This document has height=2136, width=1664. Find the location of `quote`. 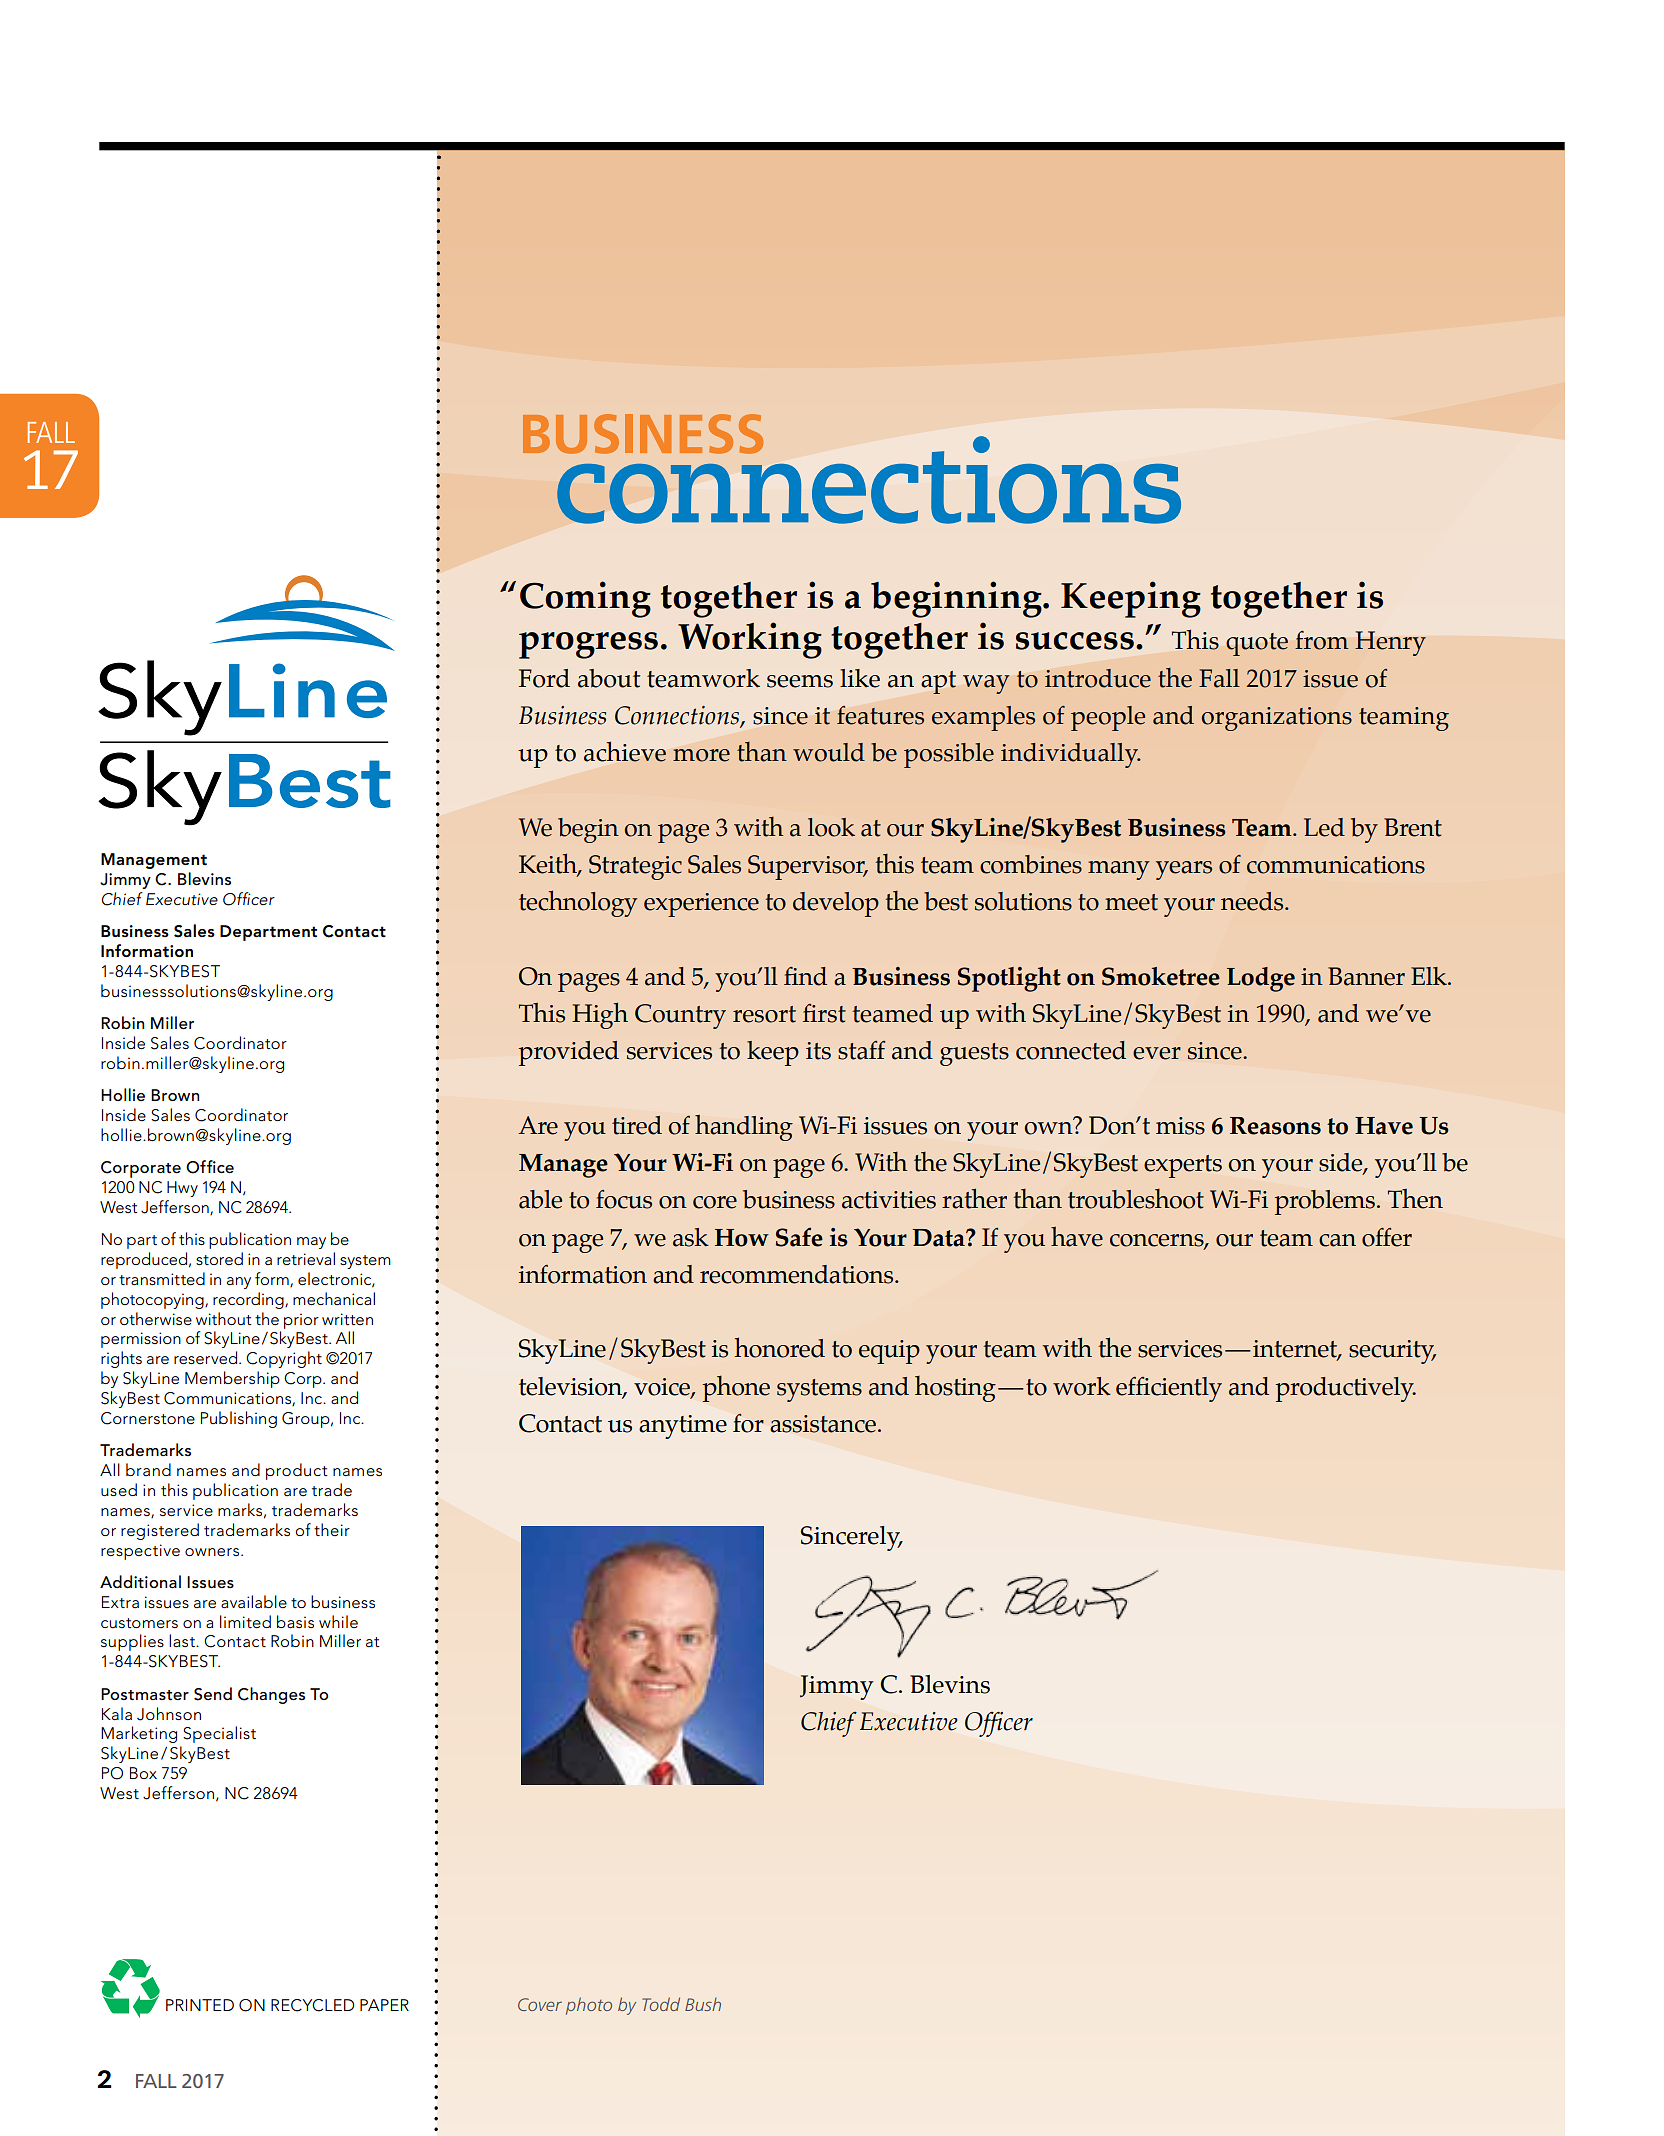

quote is located at coordinates (1257, 644).
